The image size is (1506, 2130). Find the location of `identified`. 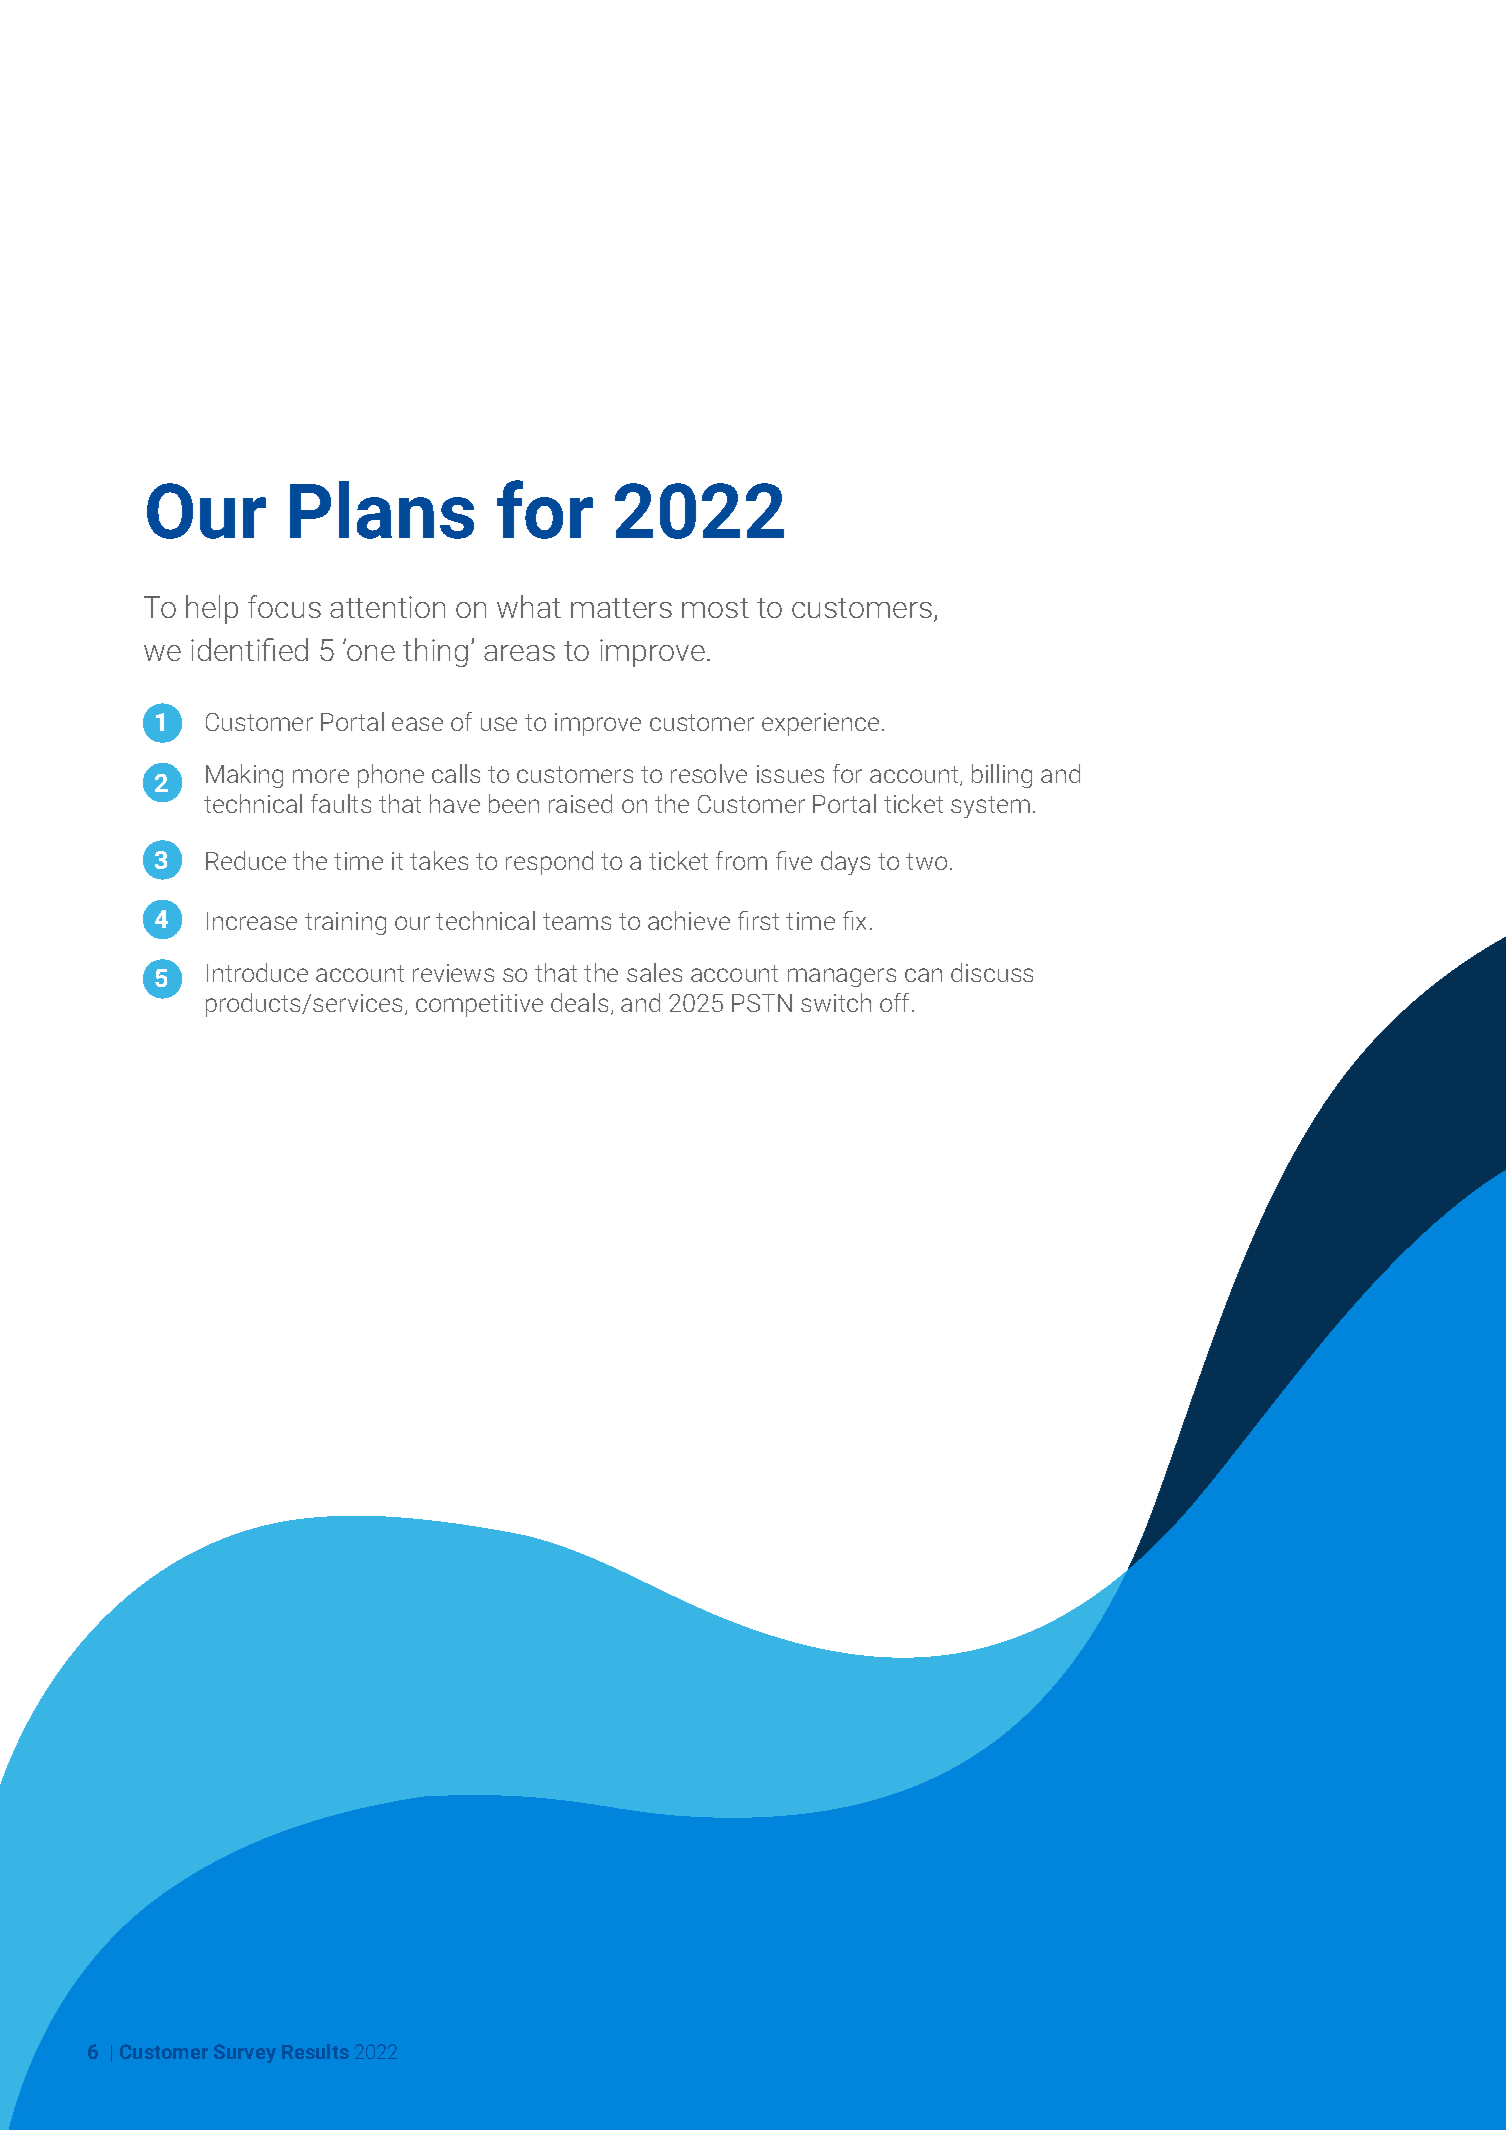

identified is located at coordinates (249, 649).
